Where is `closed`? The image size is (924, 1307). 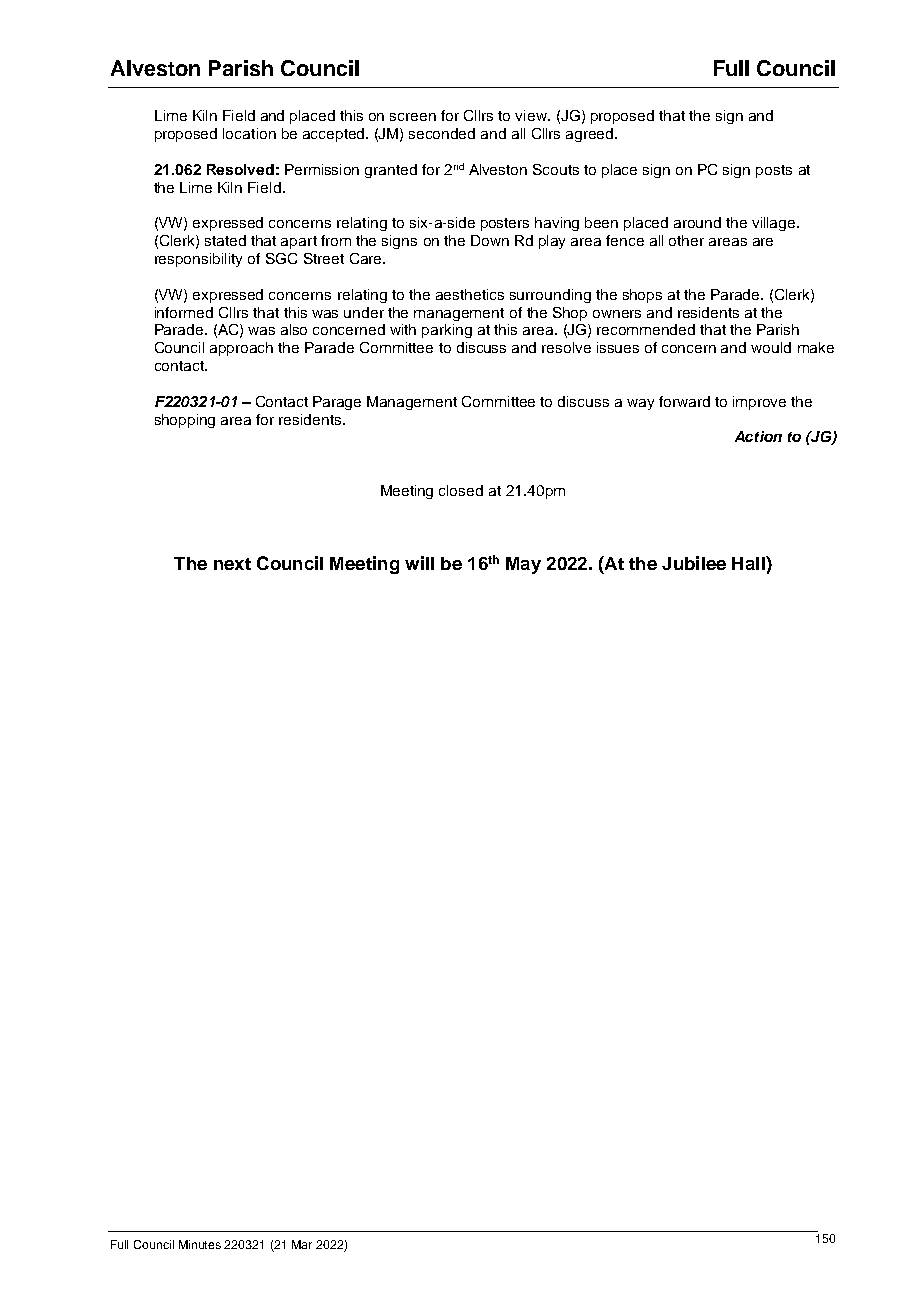
closed is located at coordinates (461, 490).
